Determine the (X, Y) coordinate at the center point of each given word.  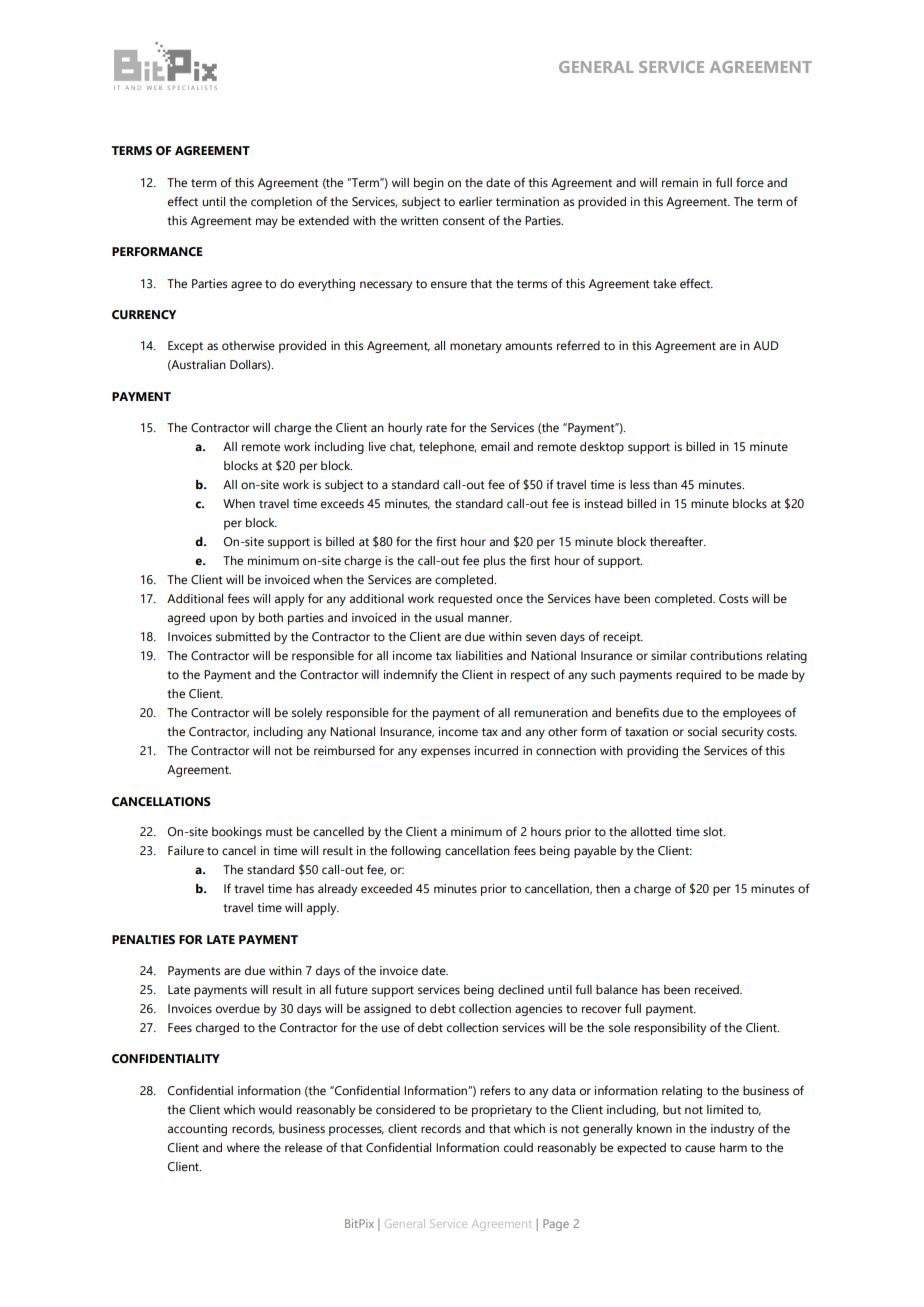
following (416, 851)
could (518, 1147)
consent (464, 221)
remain (680, 182)
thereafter (678, 541)
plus (494, 562)
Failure (186, 850)
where (243, 1147)
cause (700, 1148)
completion (281, 203)
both (271, 617)
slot (714, 831)
